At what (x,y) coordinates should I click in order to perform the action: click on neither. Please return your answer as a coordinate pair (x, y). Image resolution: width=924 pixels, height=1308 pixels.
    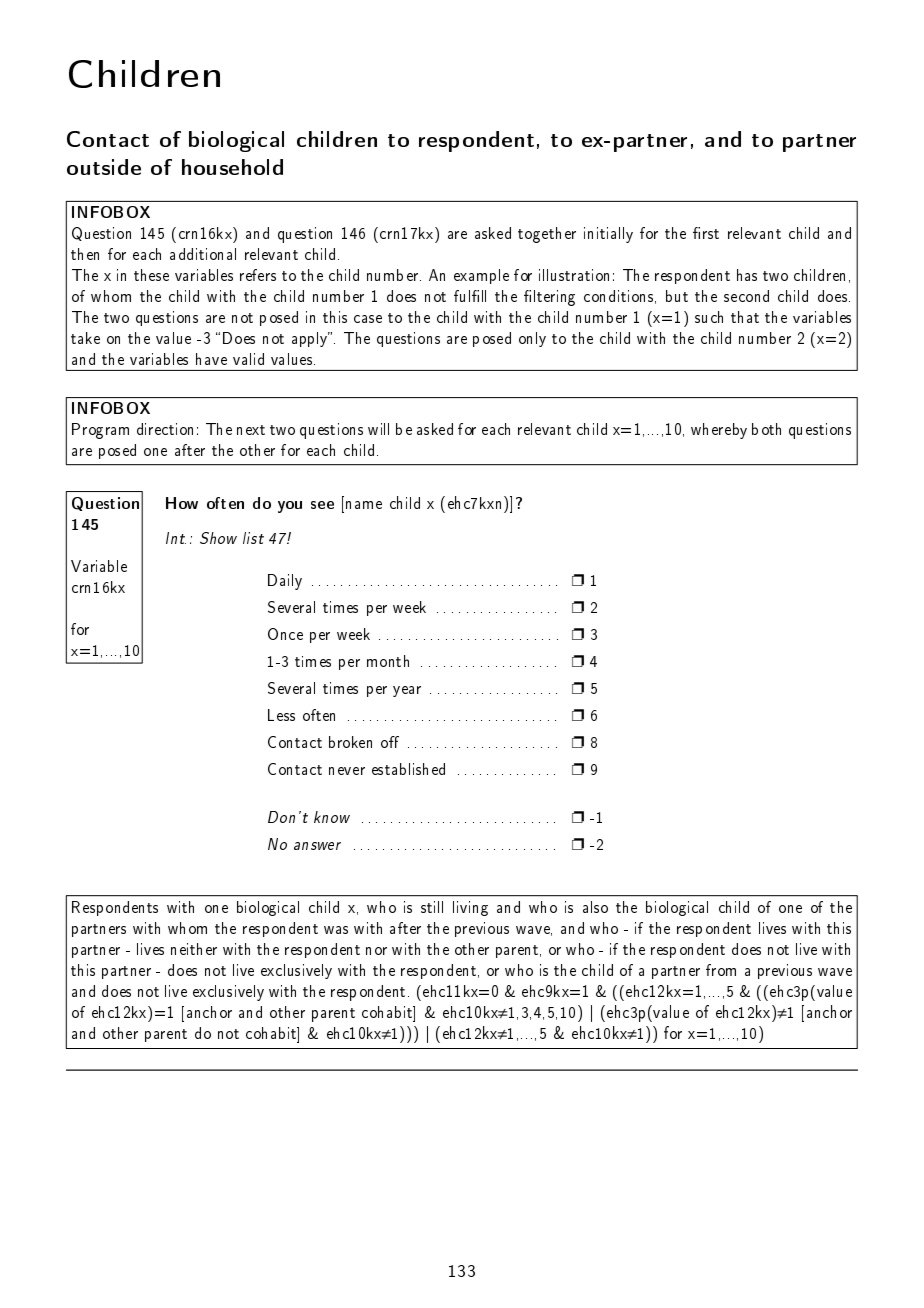
    Looking at the image, I should click on (194, 949).
